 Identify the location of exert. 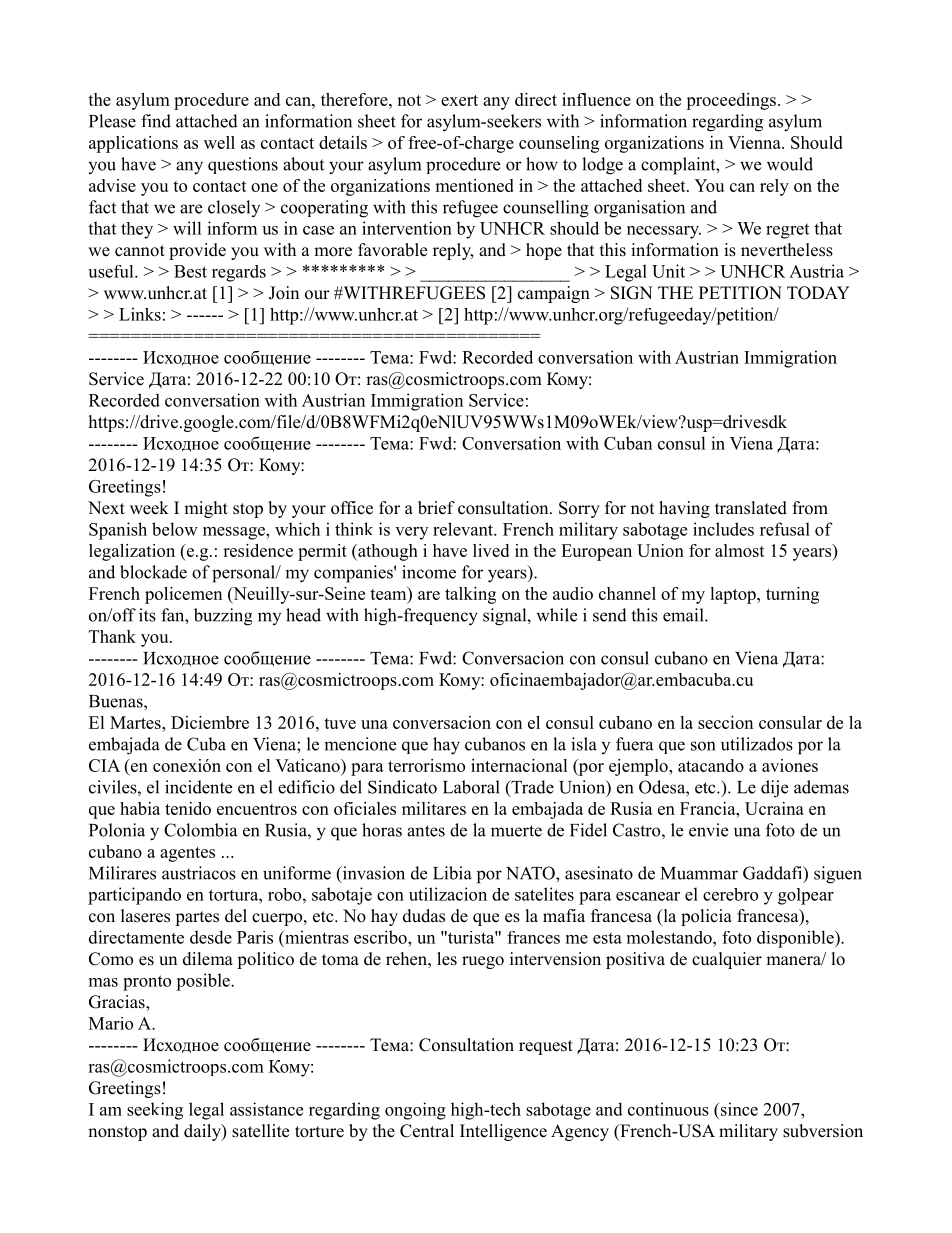
(459, 100).
